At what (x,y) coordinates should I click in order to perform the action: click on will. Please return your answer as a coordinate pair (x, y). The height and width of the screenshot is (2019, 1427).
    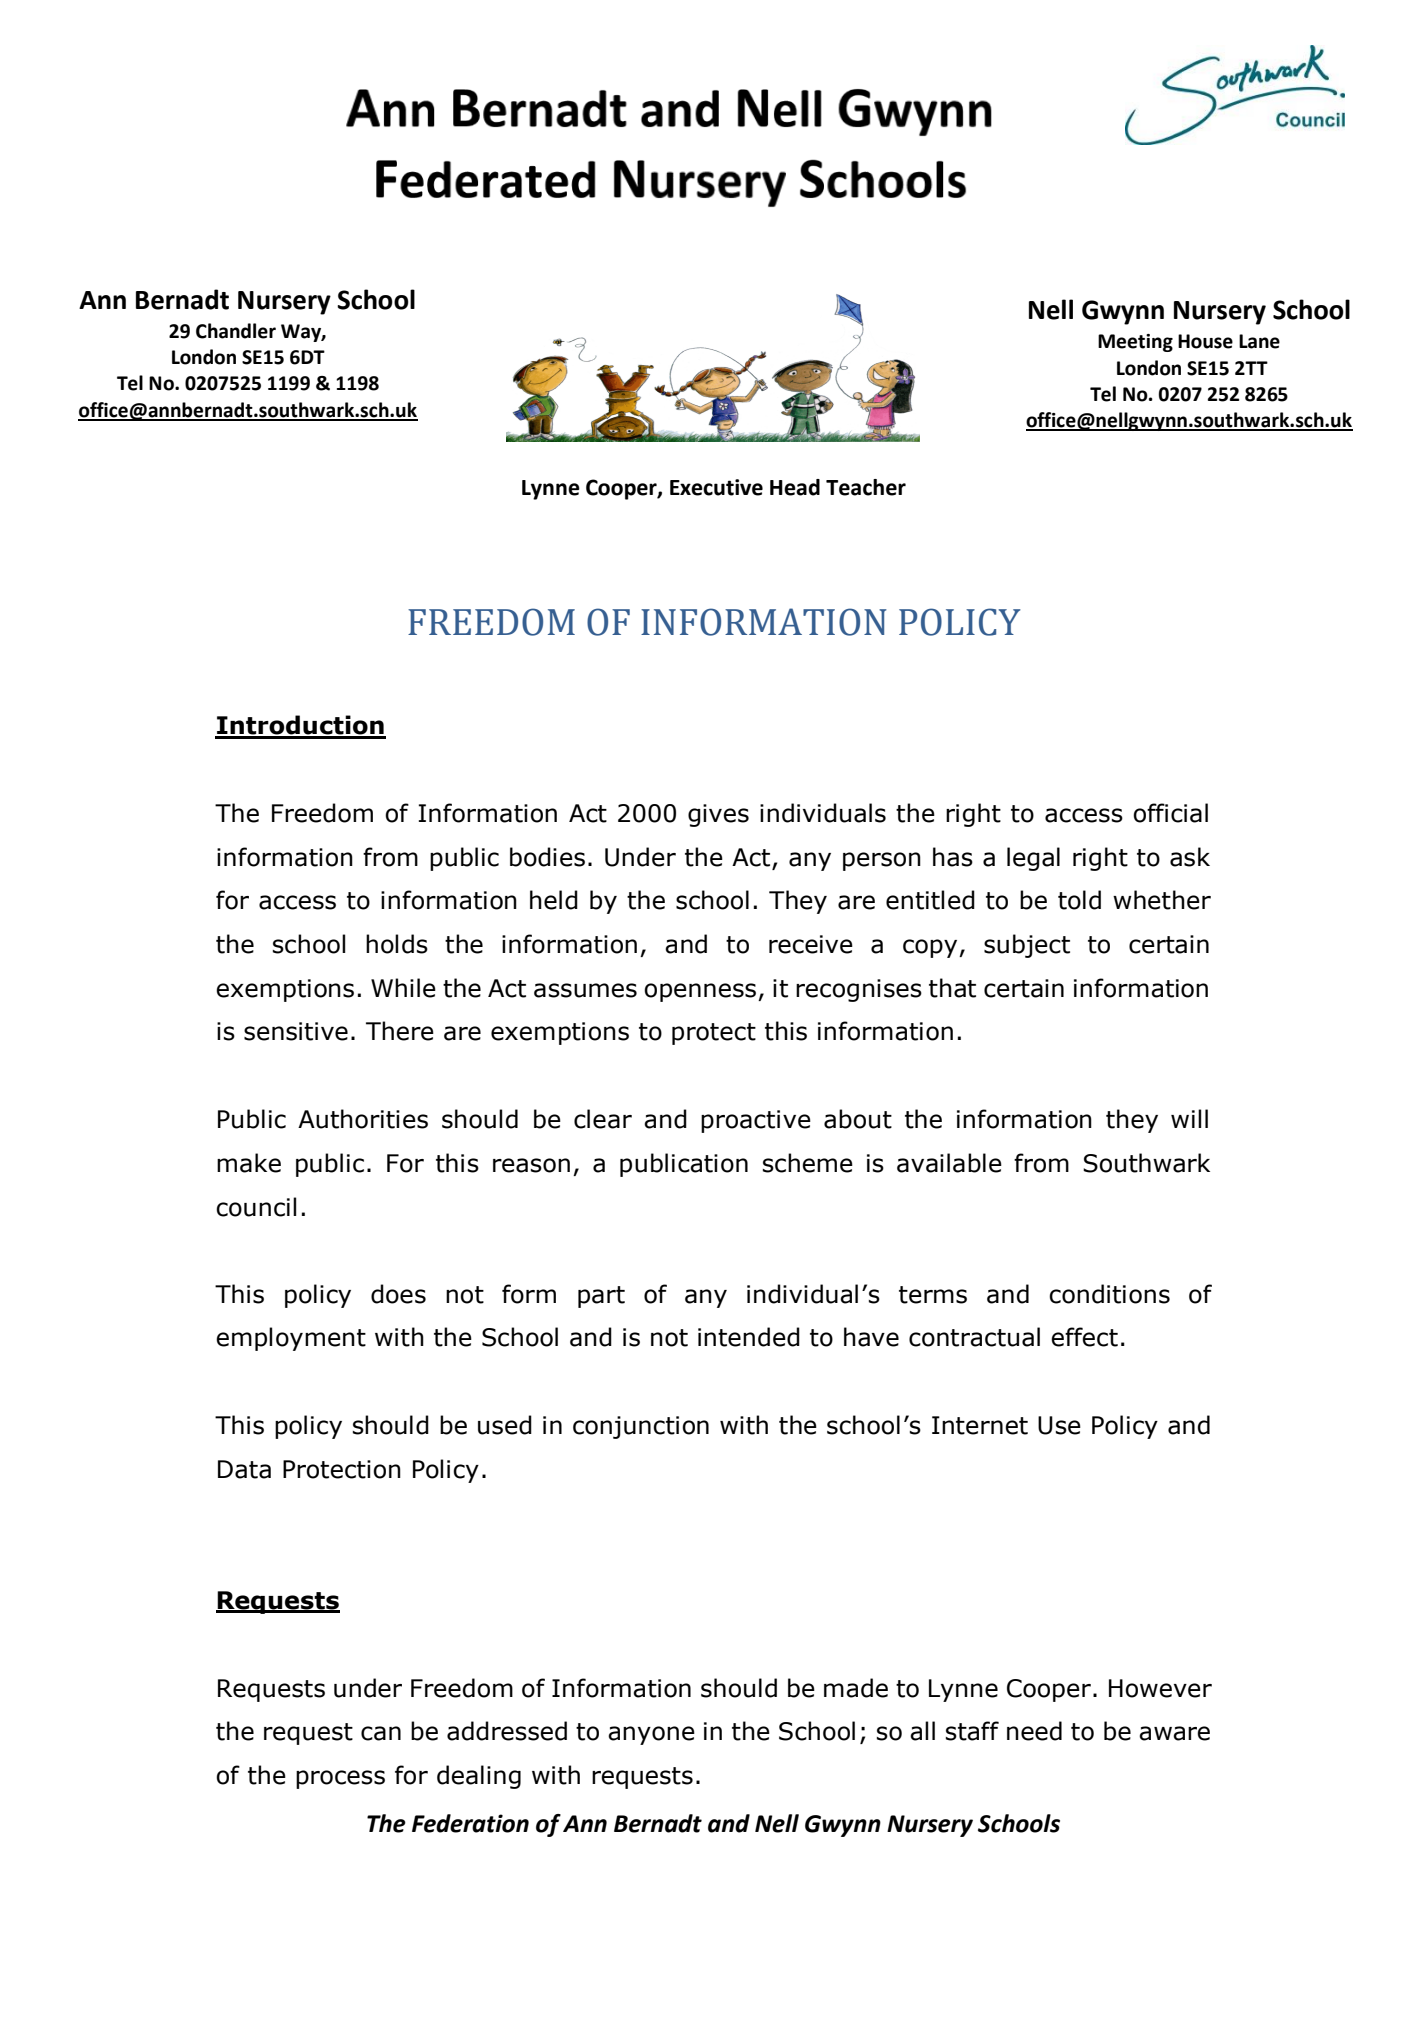
    Looking at the image, I should click on (1189, 1118).
